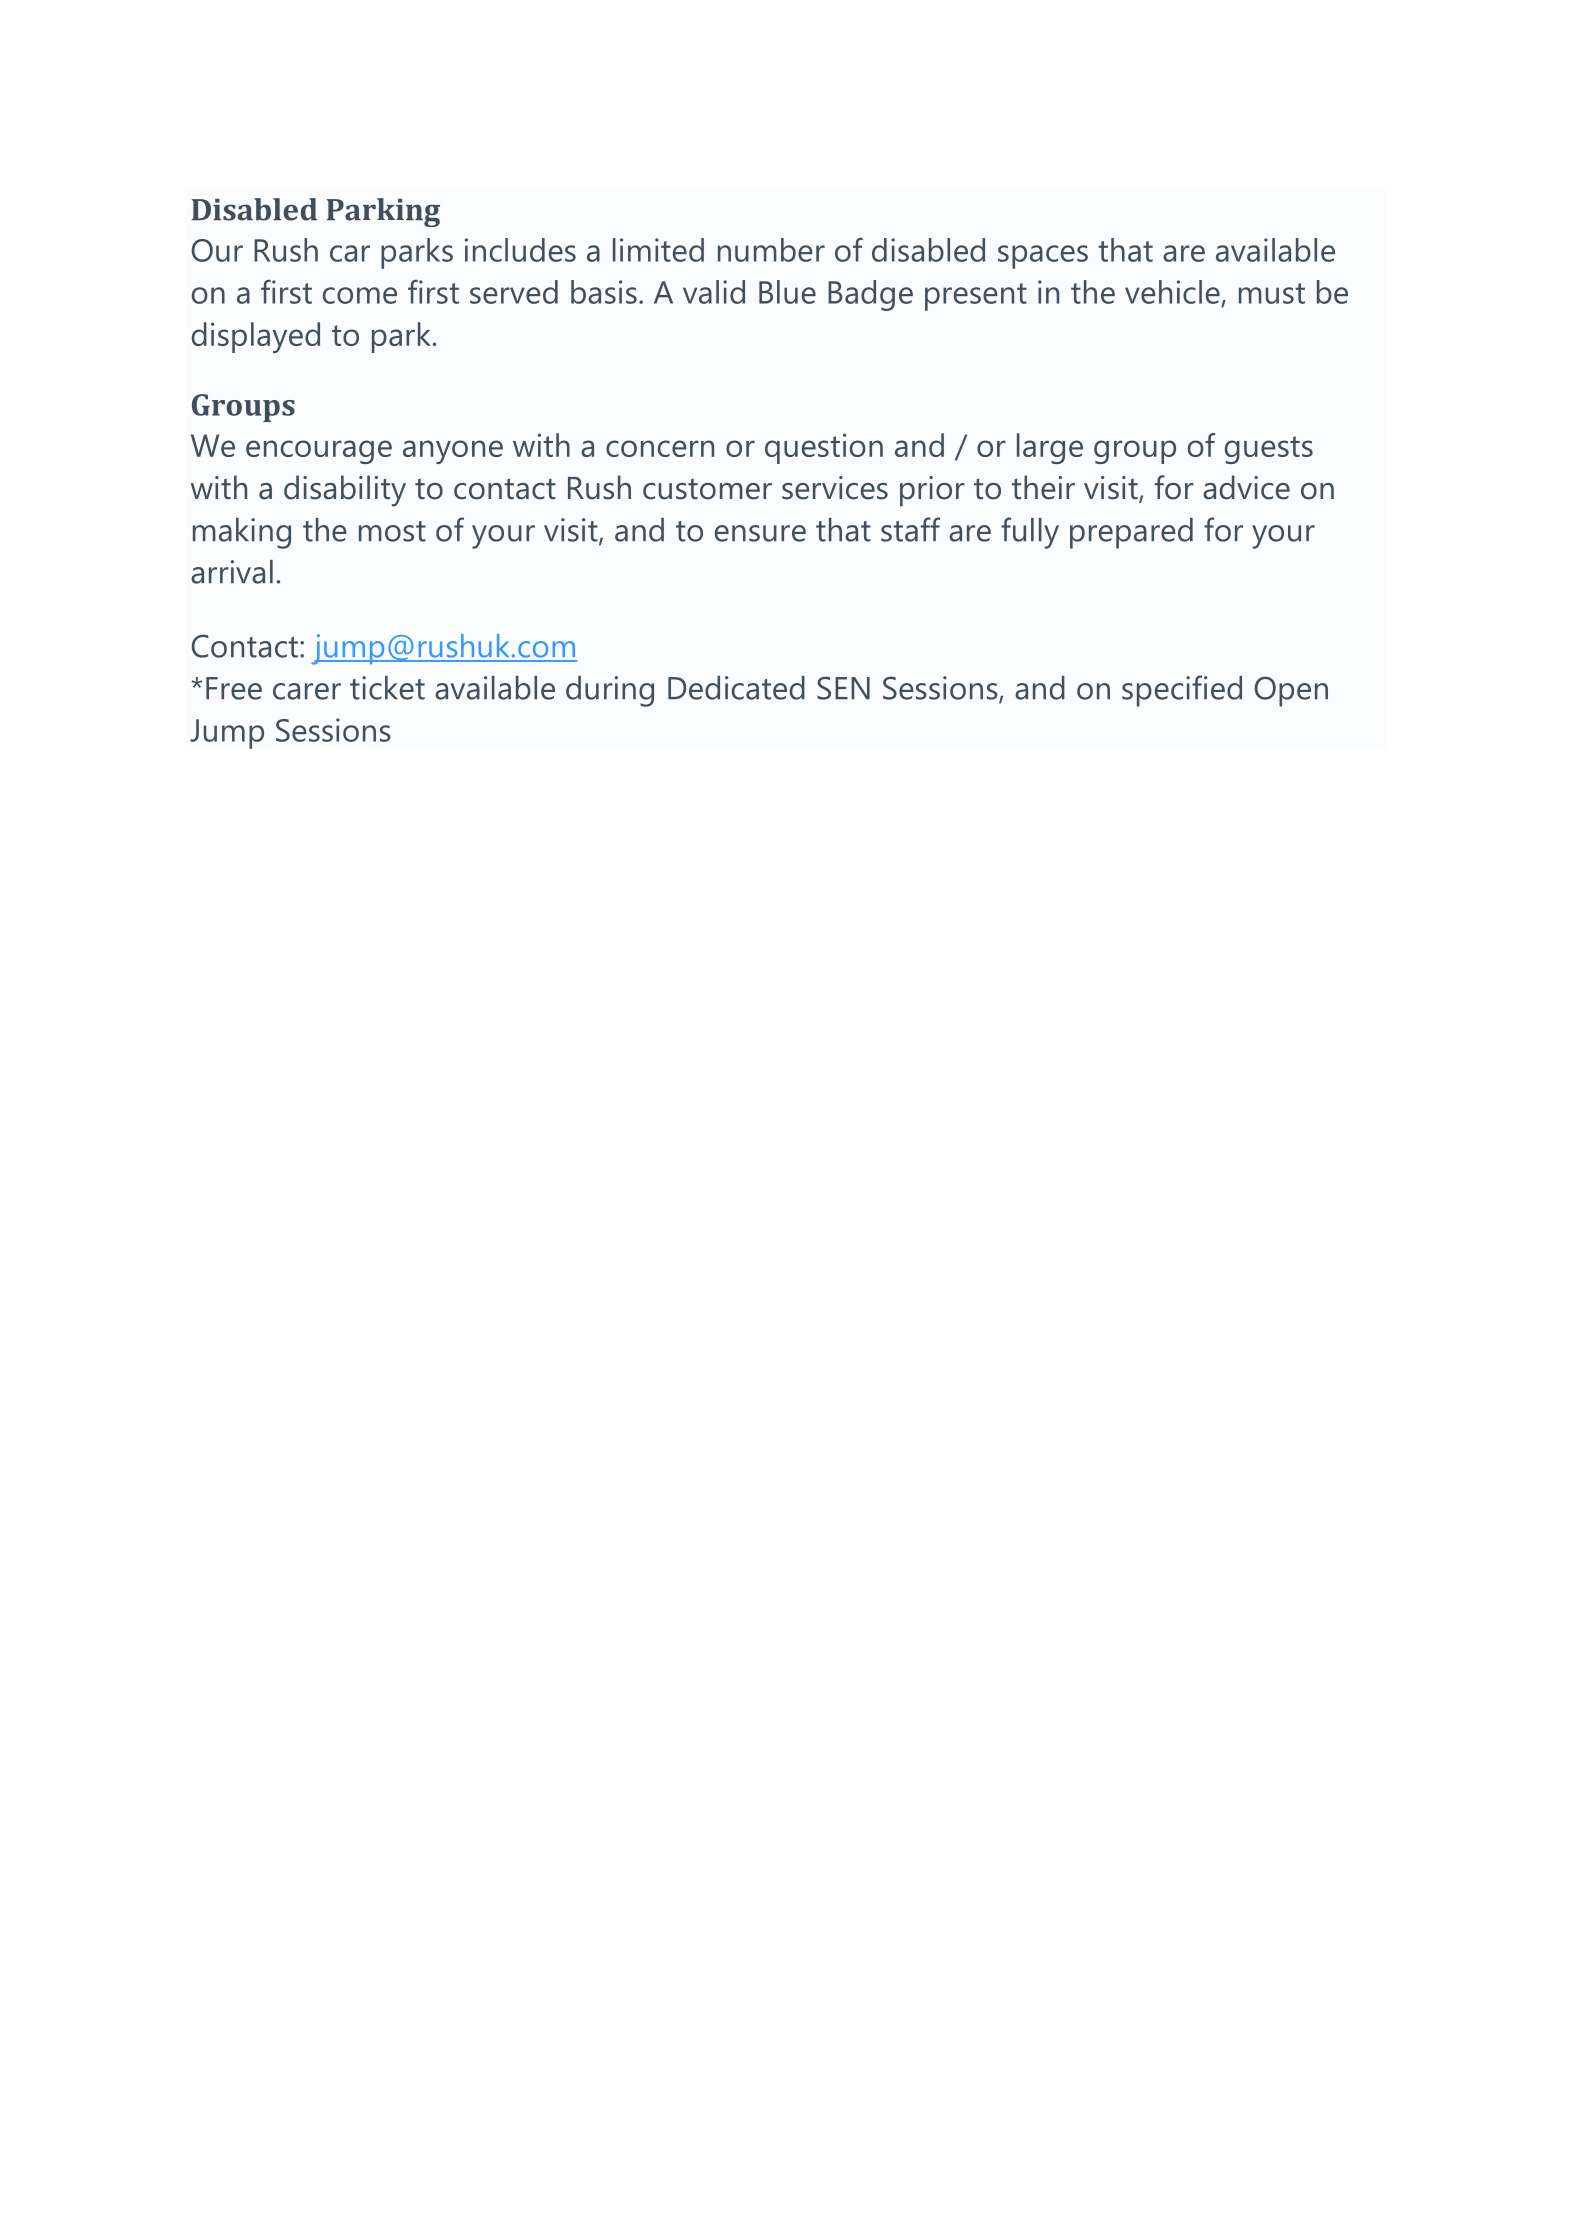 The width and height of the screenshot is (1572, 2223). What do you see at coordinates (387, 688) in the screenshot?
I see `ticket` at bounding box center [387, 688].
